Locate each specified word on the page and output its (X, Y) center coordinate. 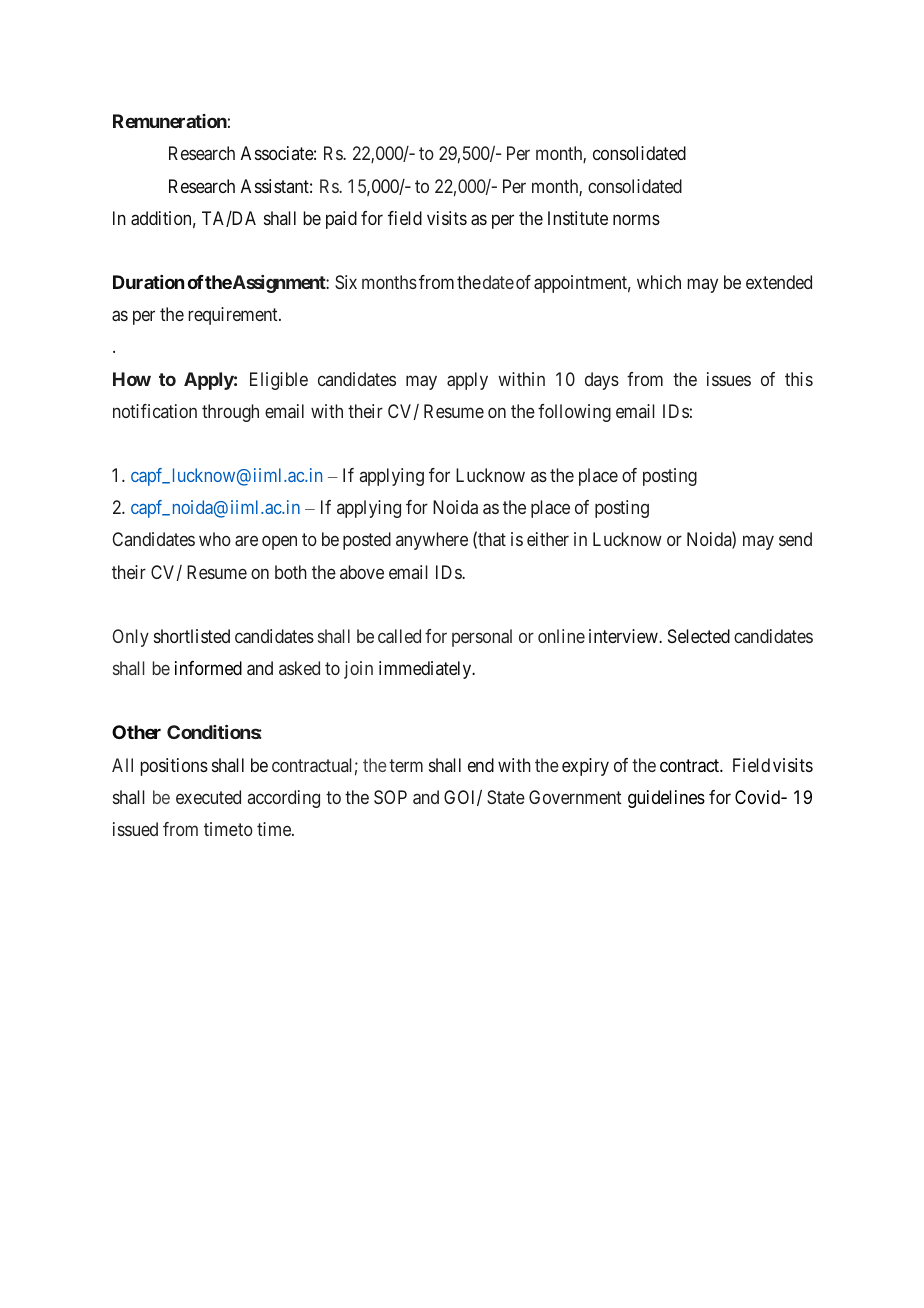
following (574, 413)
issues (729, 379)
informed (208, 668)
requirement (234, 316)
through (230, 413)
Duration (148, 282)
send (795, 539)
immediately (426, 670)
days (602, 381)
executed (208, 797)
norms (636, 219)
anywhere (432, 541)
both (291, 572)
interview (624, 636)
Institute (578, 218)
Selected (699, 636)
